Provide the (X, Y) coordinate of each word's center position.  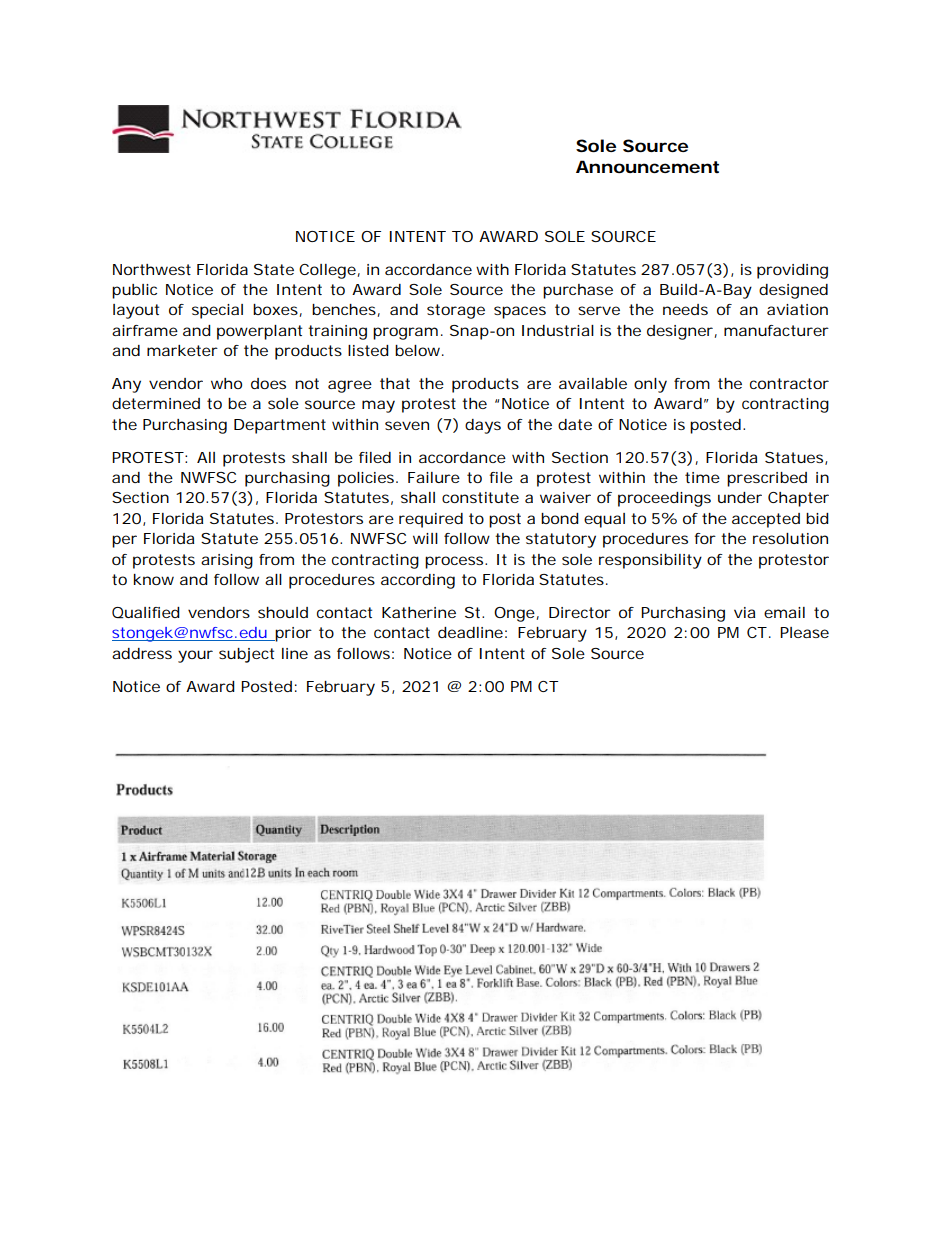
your (195, 656)
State (274, 269)
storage (456, 311)
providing (792, 271)
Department (280, 426)
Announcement (647, 166)
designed (793, 291)
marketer (182, 350)
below (417, 350)
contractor (789, 383)
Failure (434, 477)
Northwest (152, 269)
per (124, 541)
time (702, 477)
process (454, 562)
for (705, 538)
